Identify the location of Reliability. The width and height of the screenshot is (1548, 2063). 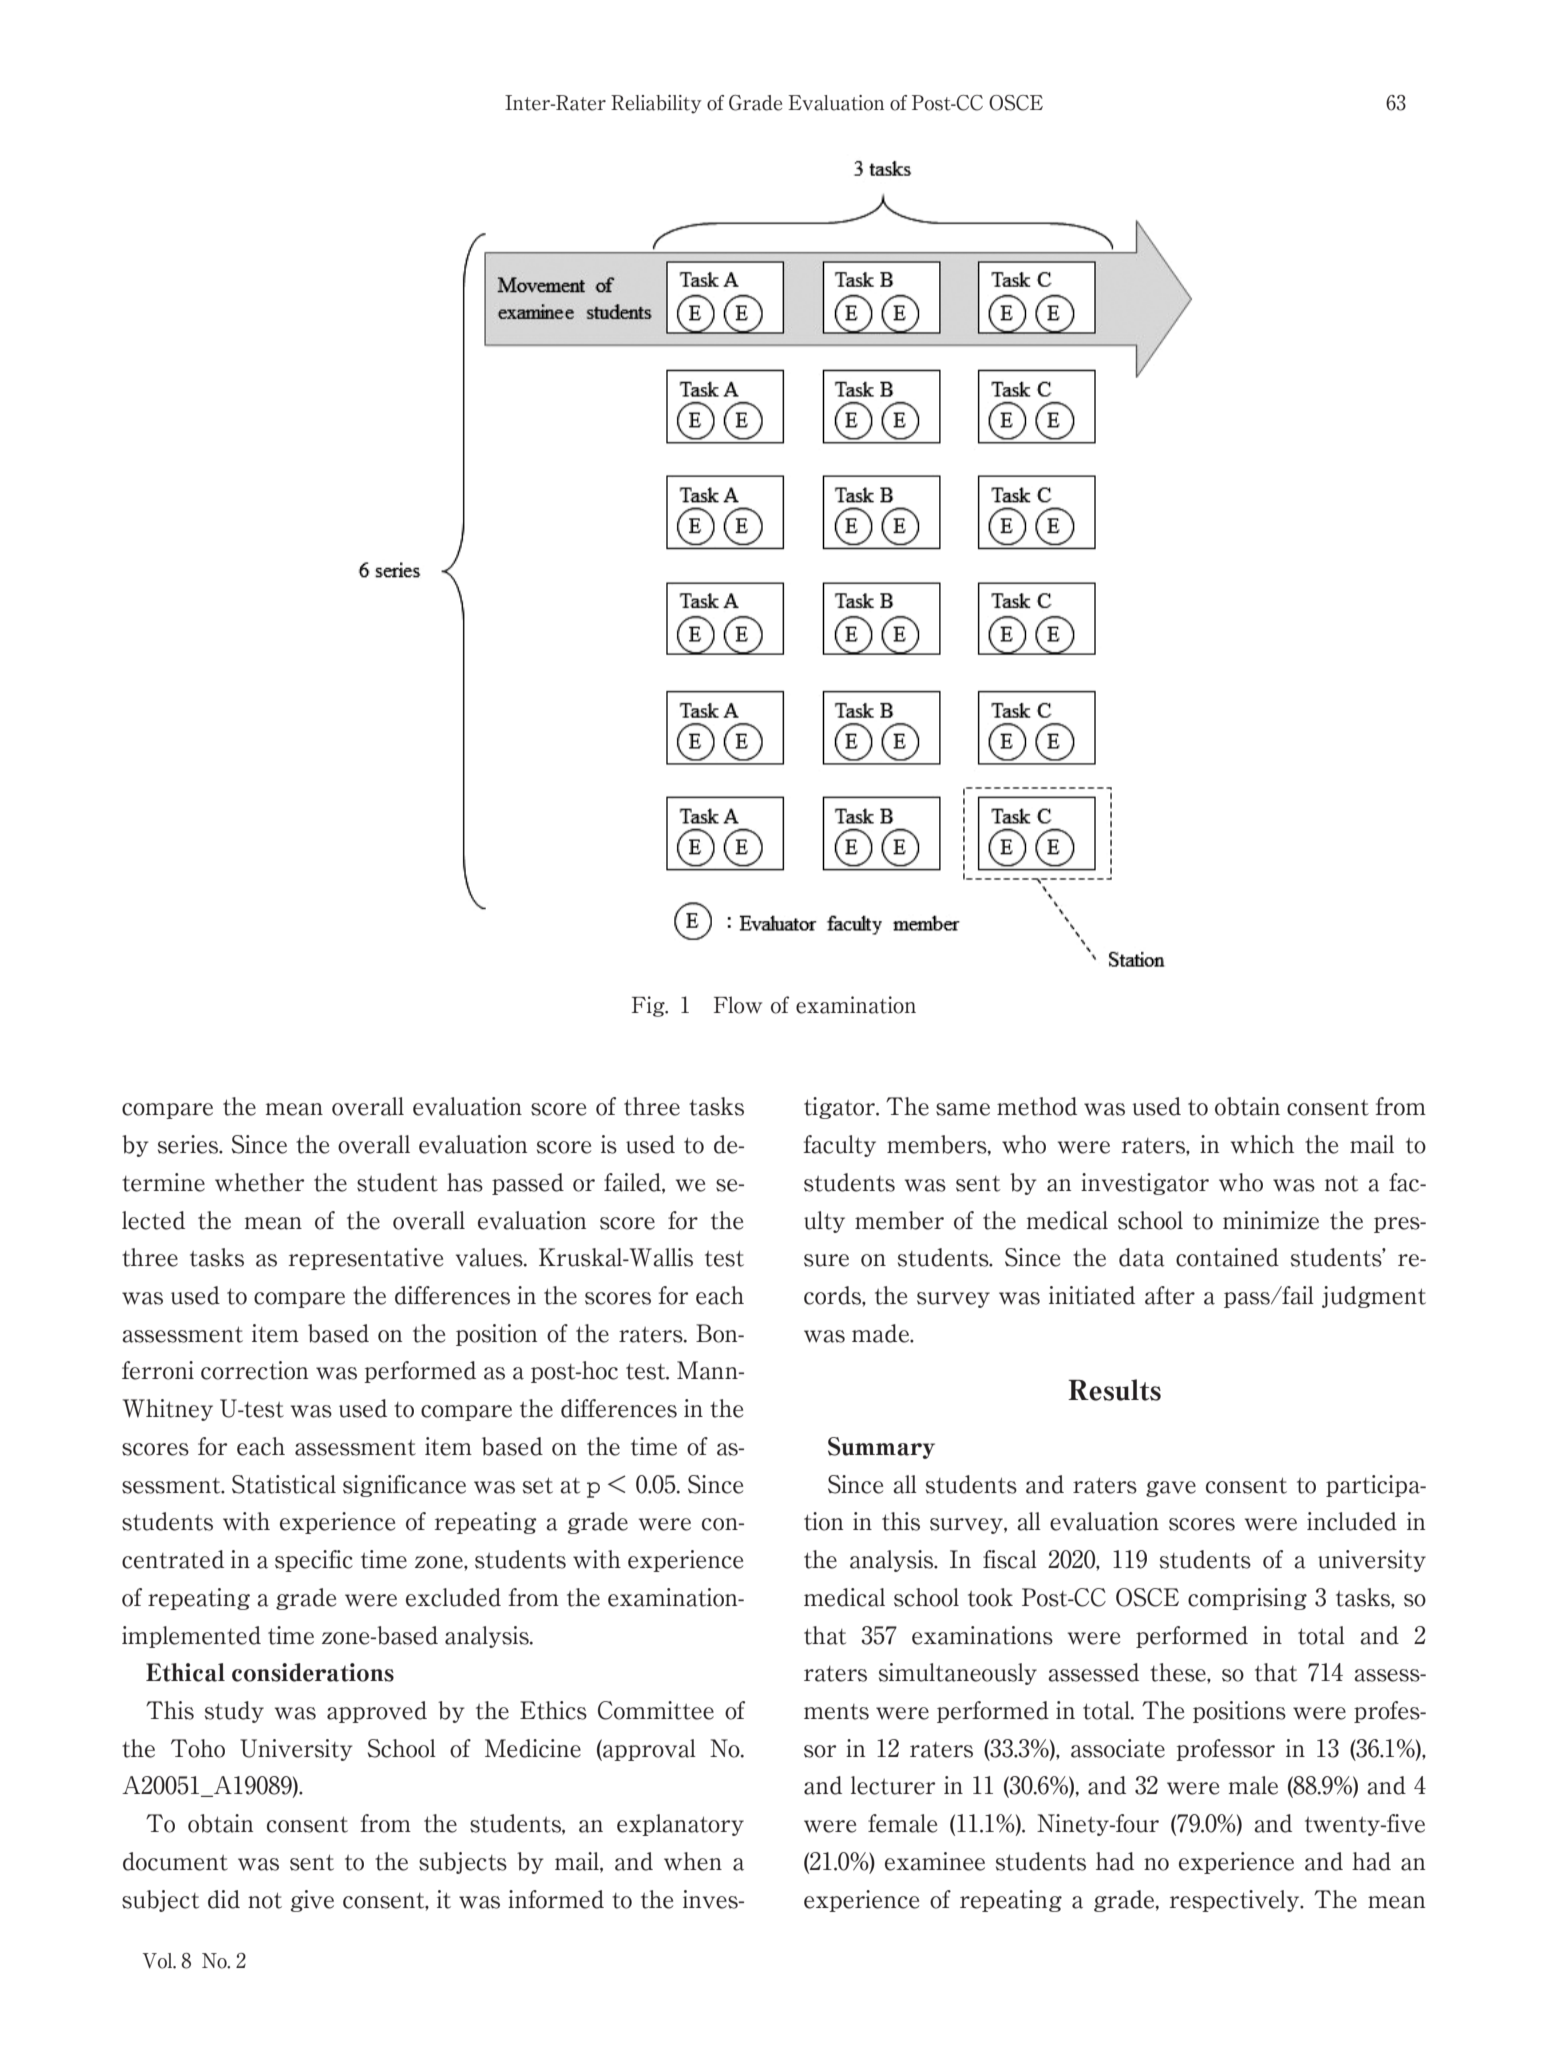
(656, 104).
